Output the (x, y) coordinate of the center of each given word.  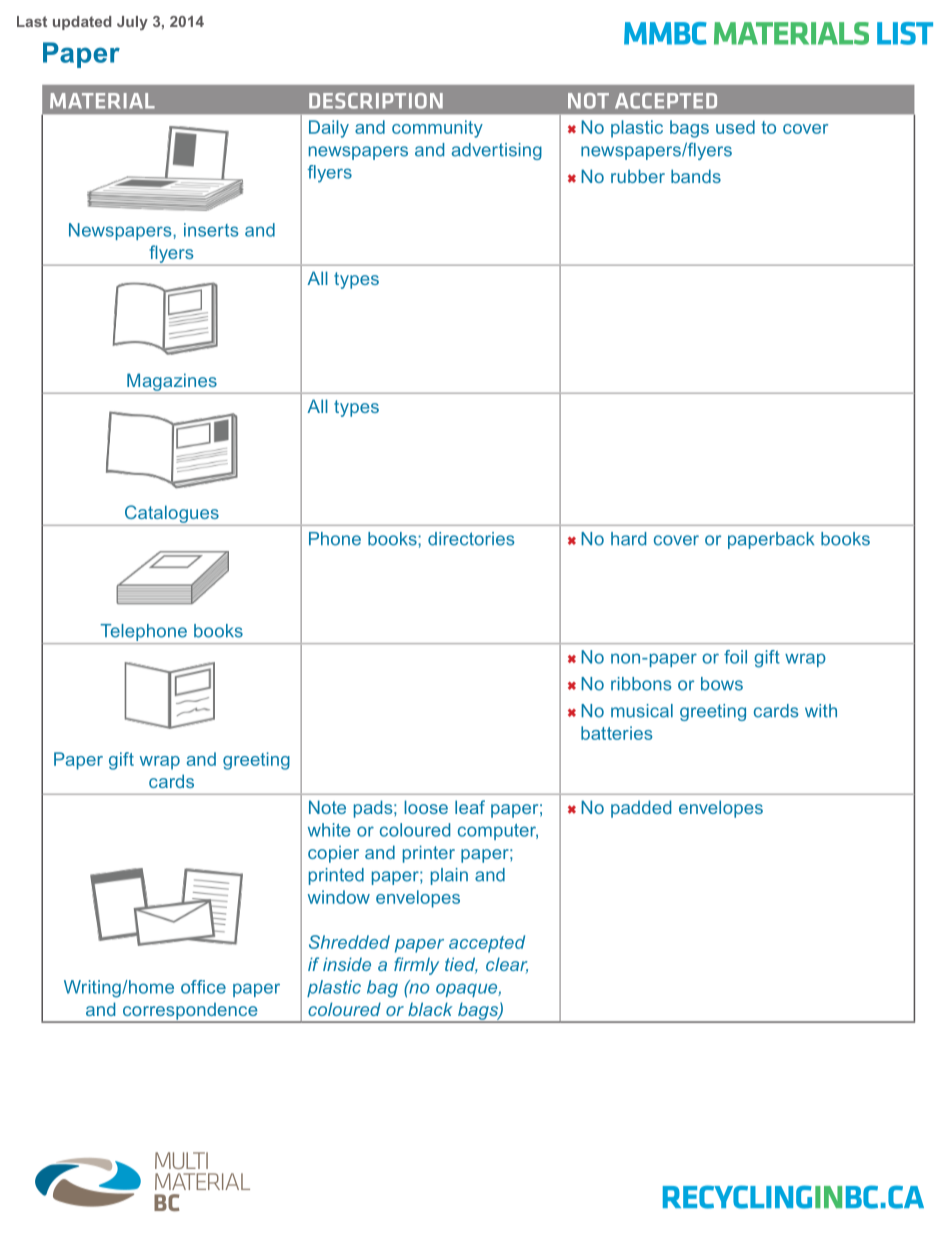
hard (628, 539)
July (132, 23)
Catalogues (172, 514)
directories (471, 539)
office (203, 987)
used (735, 127)
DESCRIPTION (376, 101)
